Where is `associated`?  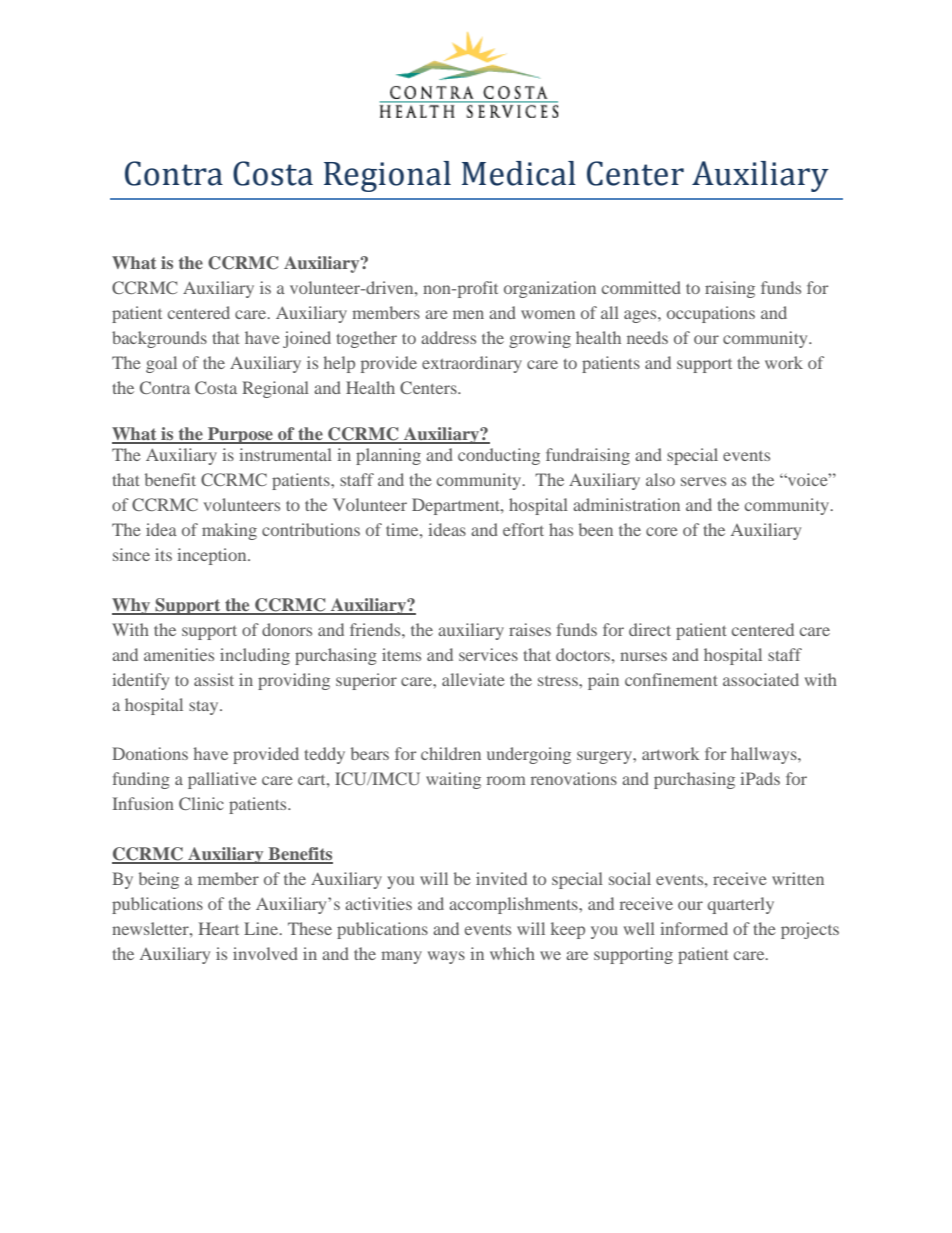 associated is located at coordinates (761, 679).
